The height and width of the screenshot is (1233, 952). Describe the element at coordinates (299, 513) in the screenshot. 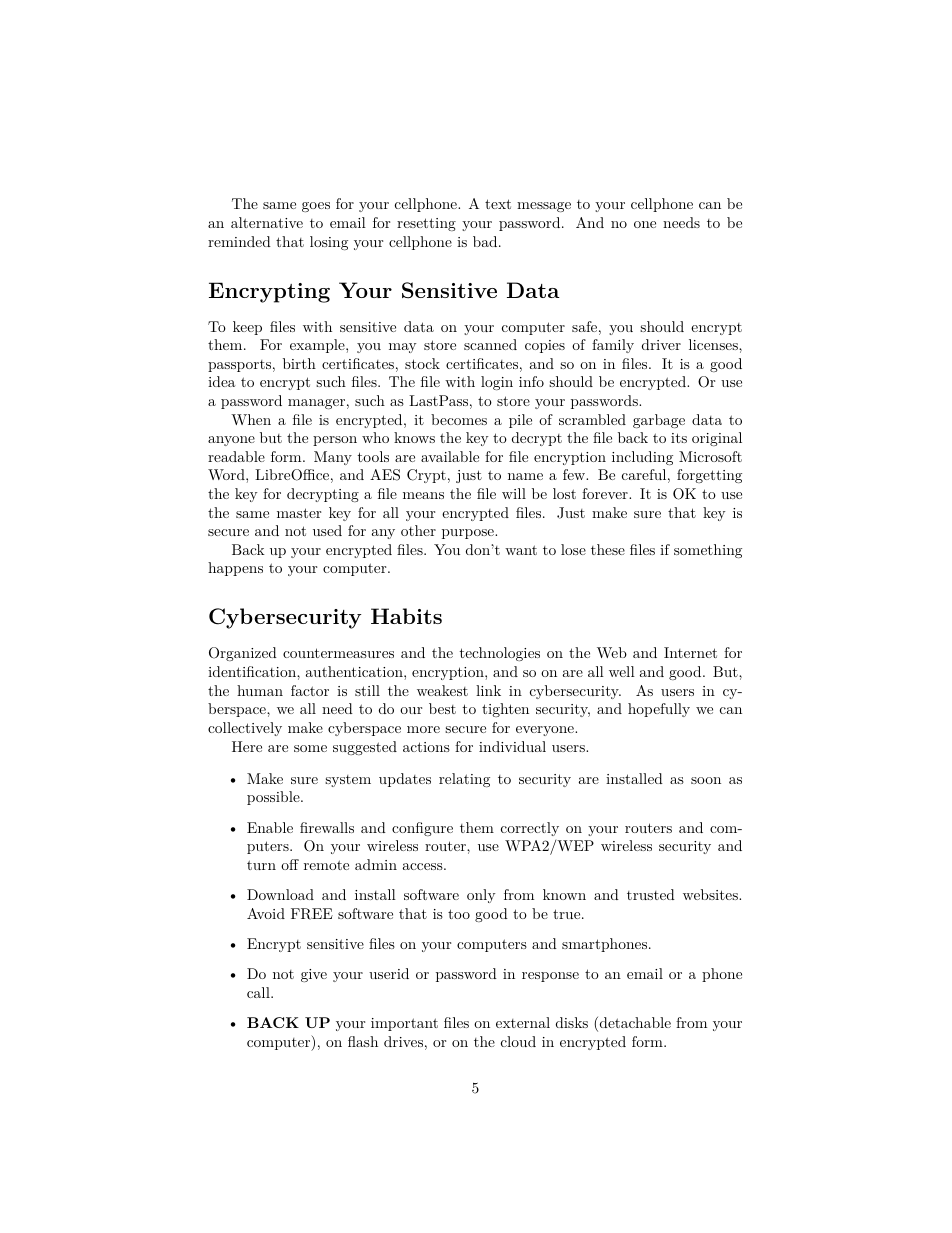

I see `master` at that location.
